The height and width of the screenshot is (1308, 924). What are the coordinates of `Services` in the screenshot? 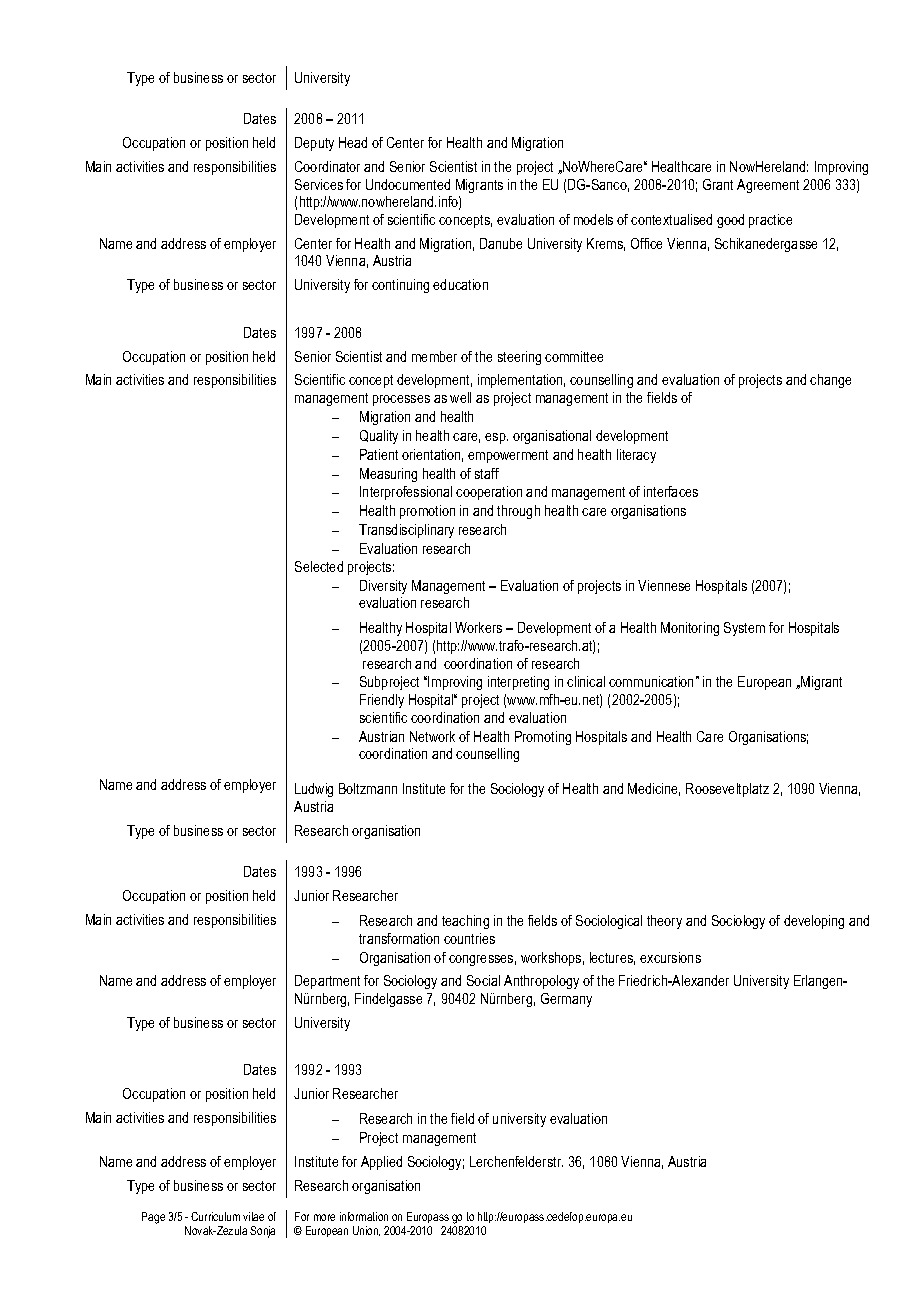 It's located at (319, 184).
